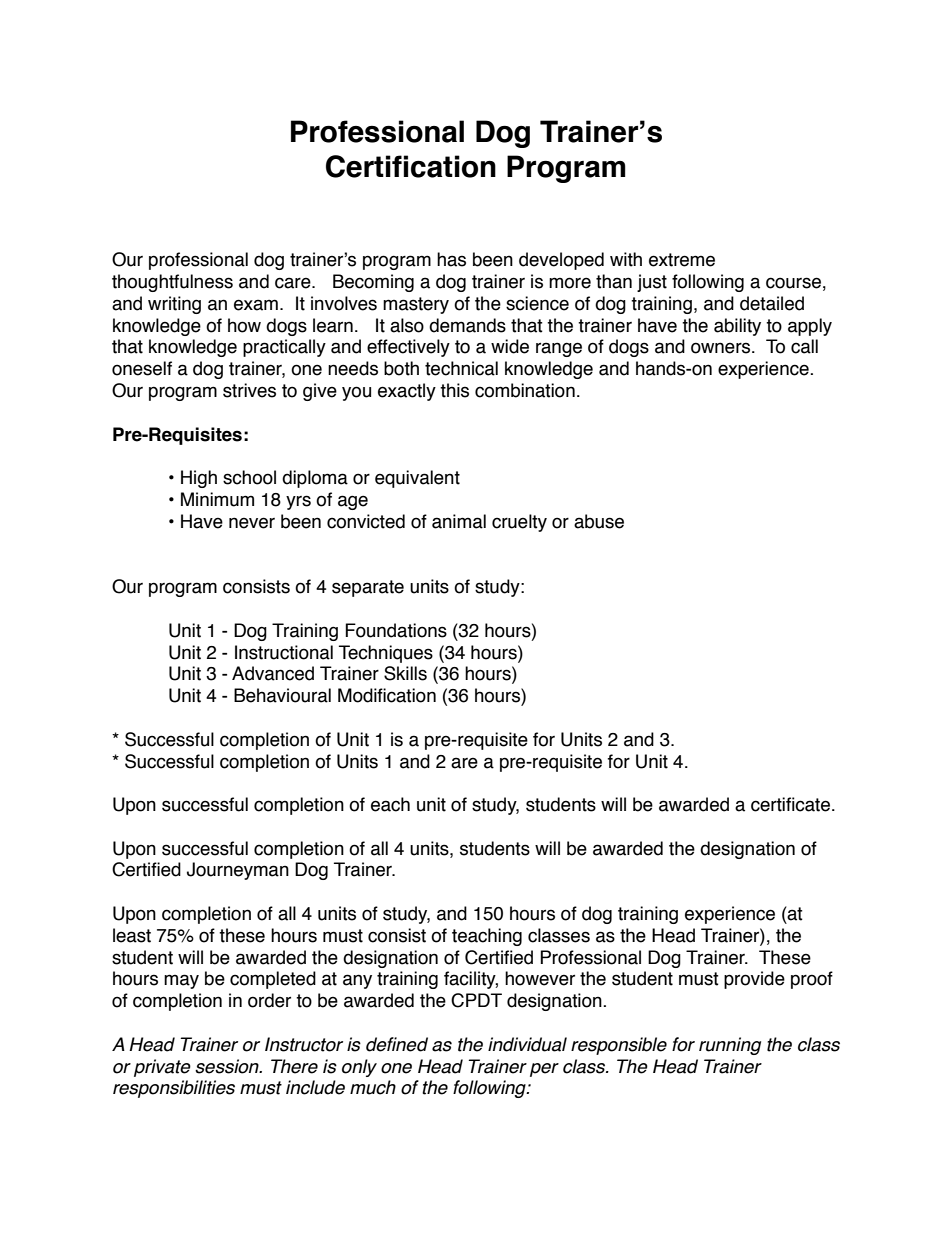 Image resolution: width=952 pixels, height=1233 pixels. Describe the element at coordinates (599, 521) in the page. I see `abuse` at that location.
